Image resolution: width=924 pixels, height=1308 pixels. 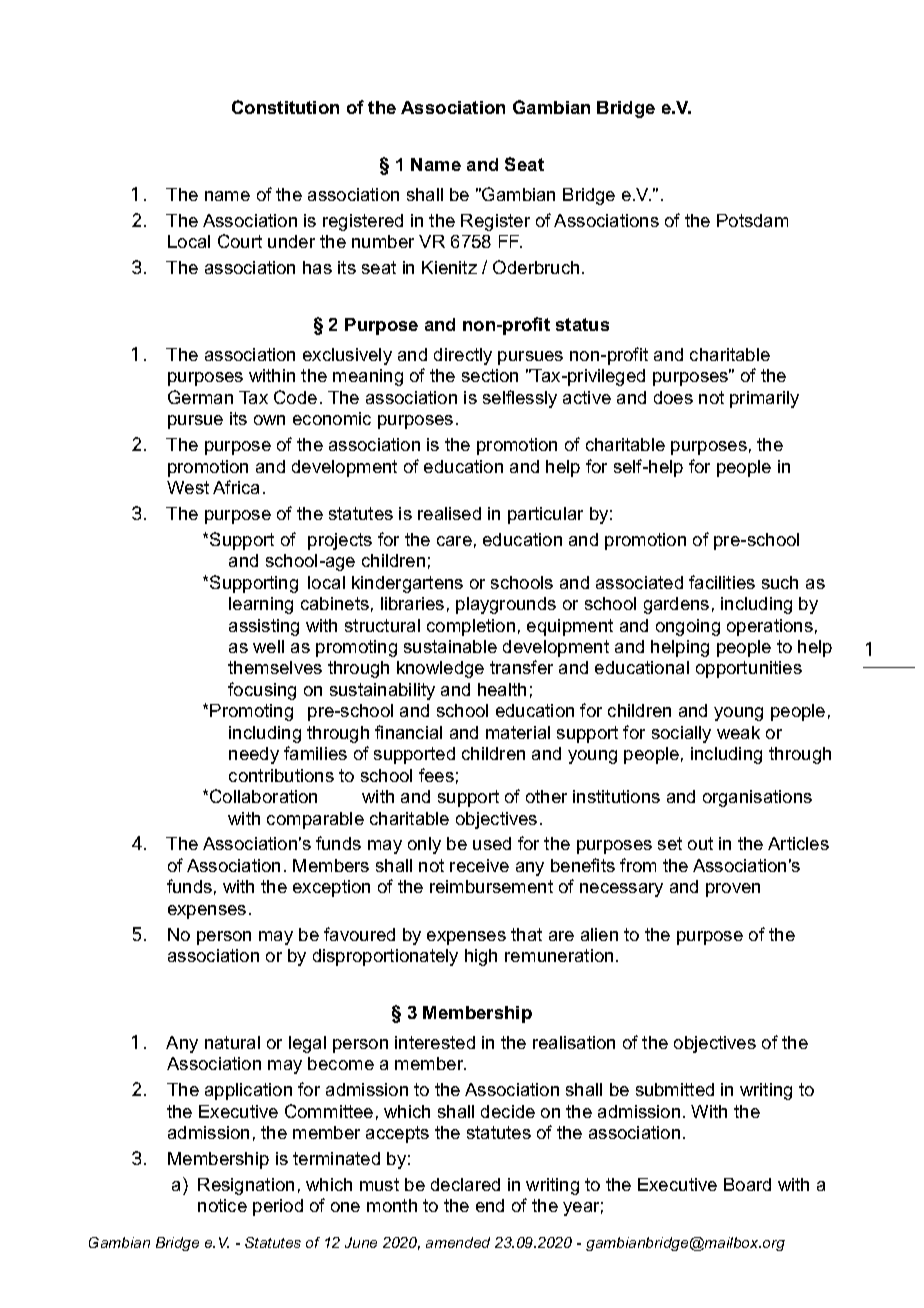 I want to click on Collaboration, so click(x=263, y=796).
